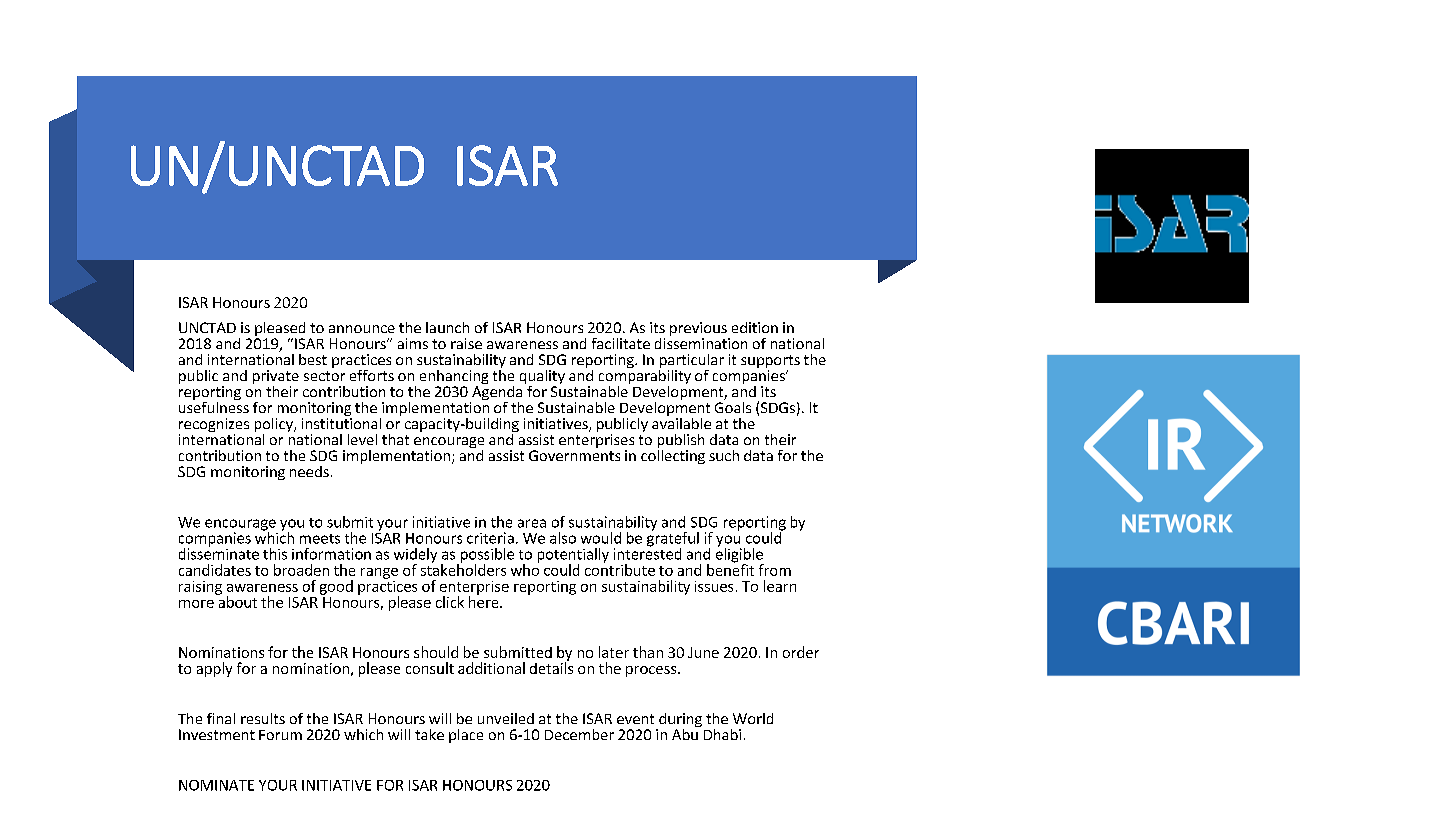 The image size is (1456, 819). What do you see at coordinates (722, 734) in the document?
I see `Dhabi` at bounding box center [722, 734].
